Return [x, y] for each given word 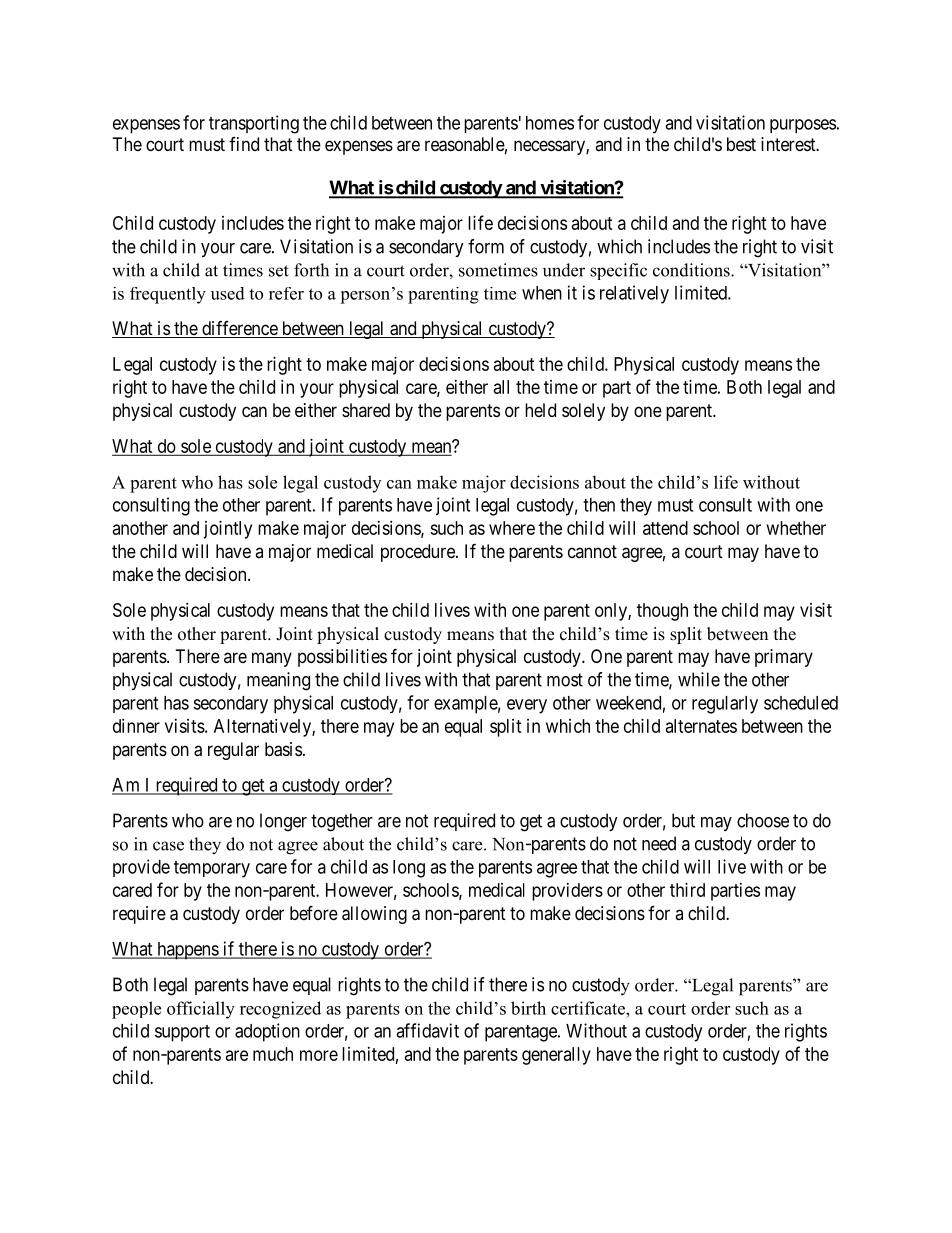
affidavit [427, 1030]
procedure [419, 553]
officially [201, 1010]
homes [550, 123]
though [662, 612]
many [272, 659]
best [741, 144]
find [244, 144]
